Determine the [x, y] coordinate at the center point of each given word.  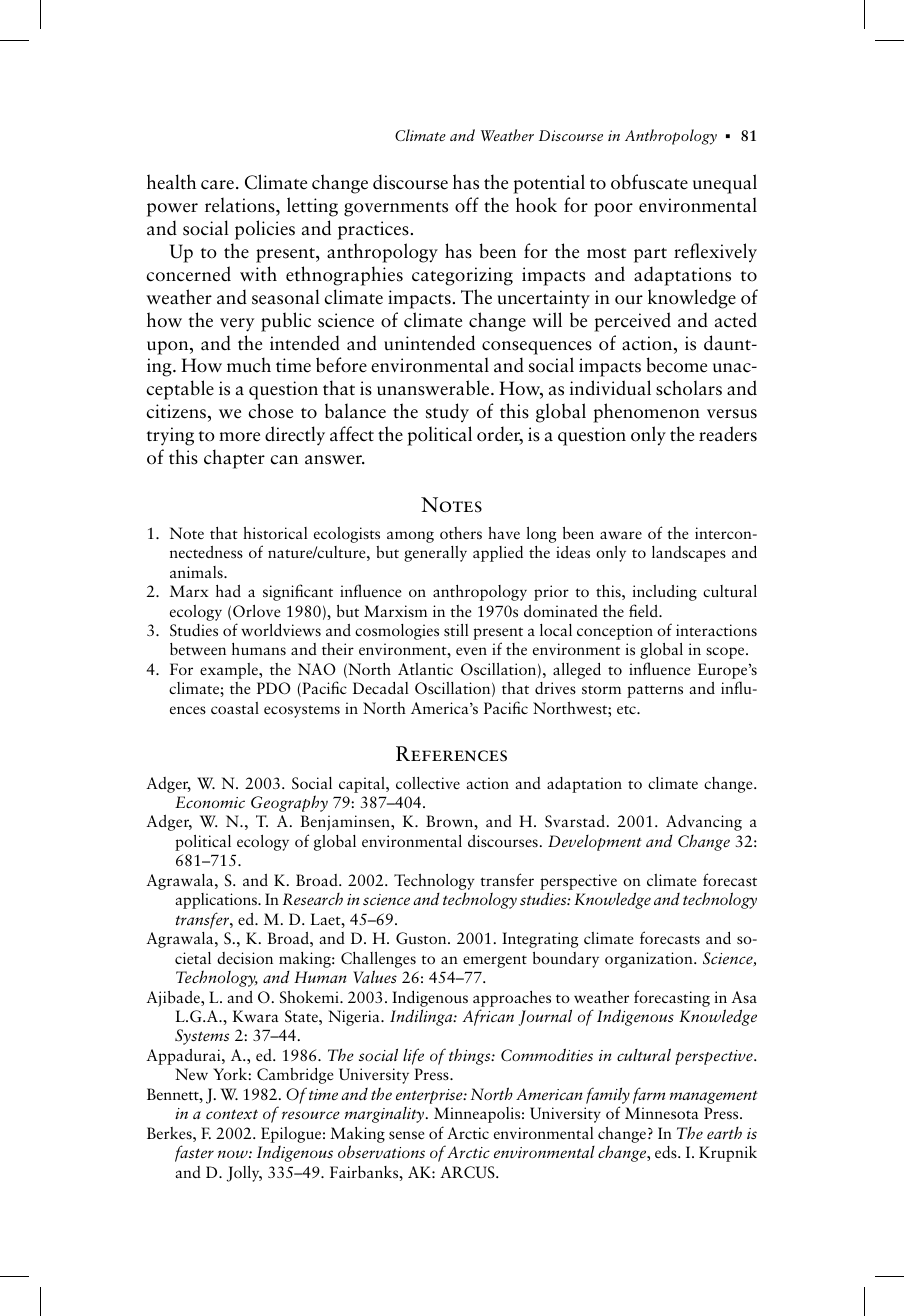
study [447, 412]
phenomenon [646, 413]
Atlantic [425, 669]
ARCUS [468, 1172]
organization [650, 960]
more [239, 437]
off [467, 205]
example [230, 671]
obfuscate [649, 182]
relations [241, 205]
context [232, 1114]
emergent [495, 961]
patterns [655, 691]
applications [217, 901]
